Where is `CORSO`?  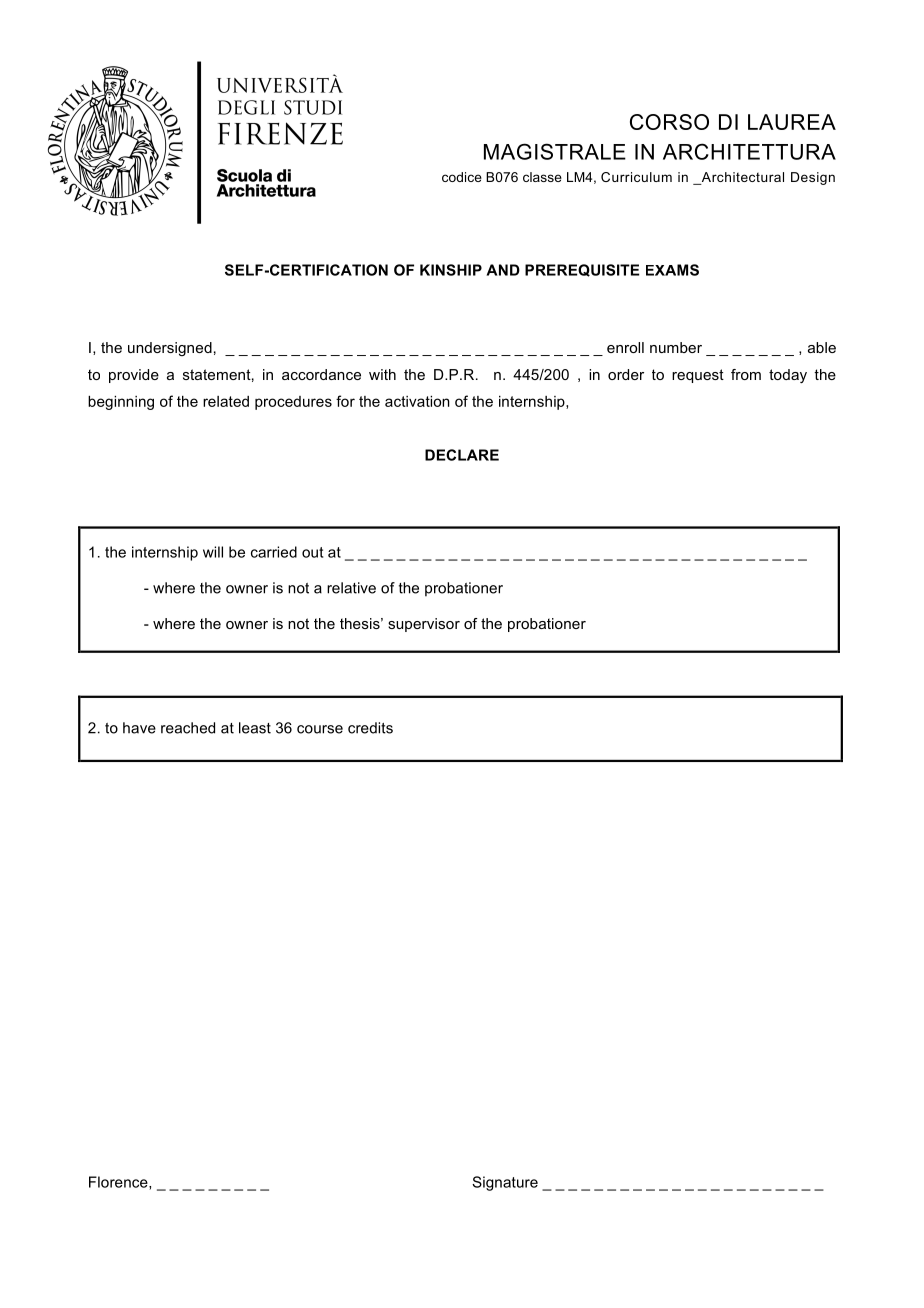 CORSO is located at coordinates (669, 122).
